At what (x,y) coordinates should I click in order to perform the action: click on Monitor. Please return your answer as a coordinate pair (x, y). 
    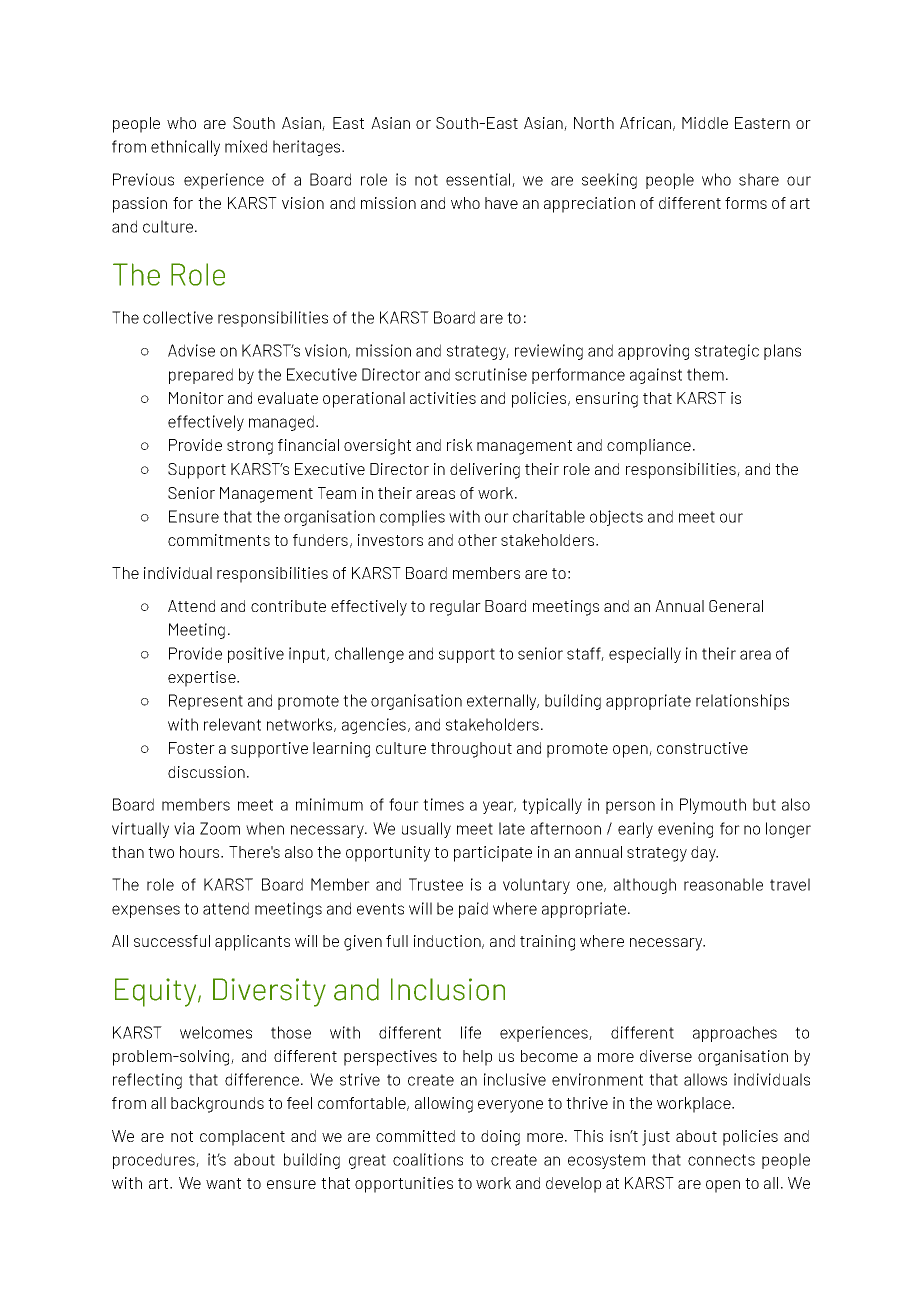
    Looking at the image, I should click on (196, 398).
